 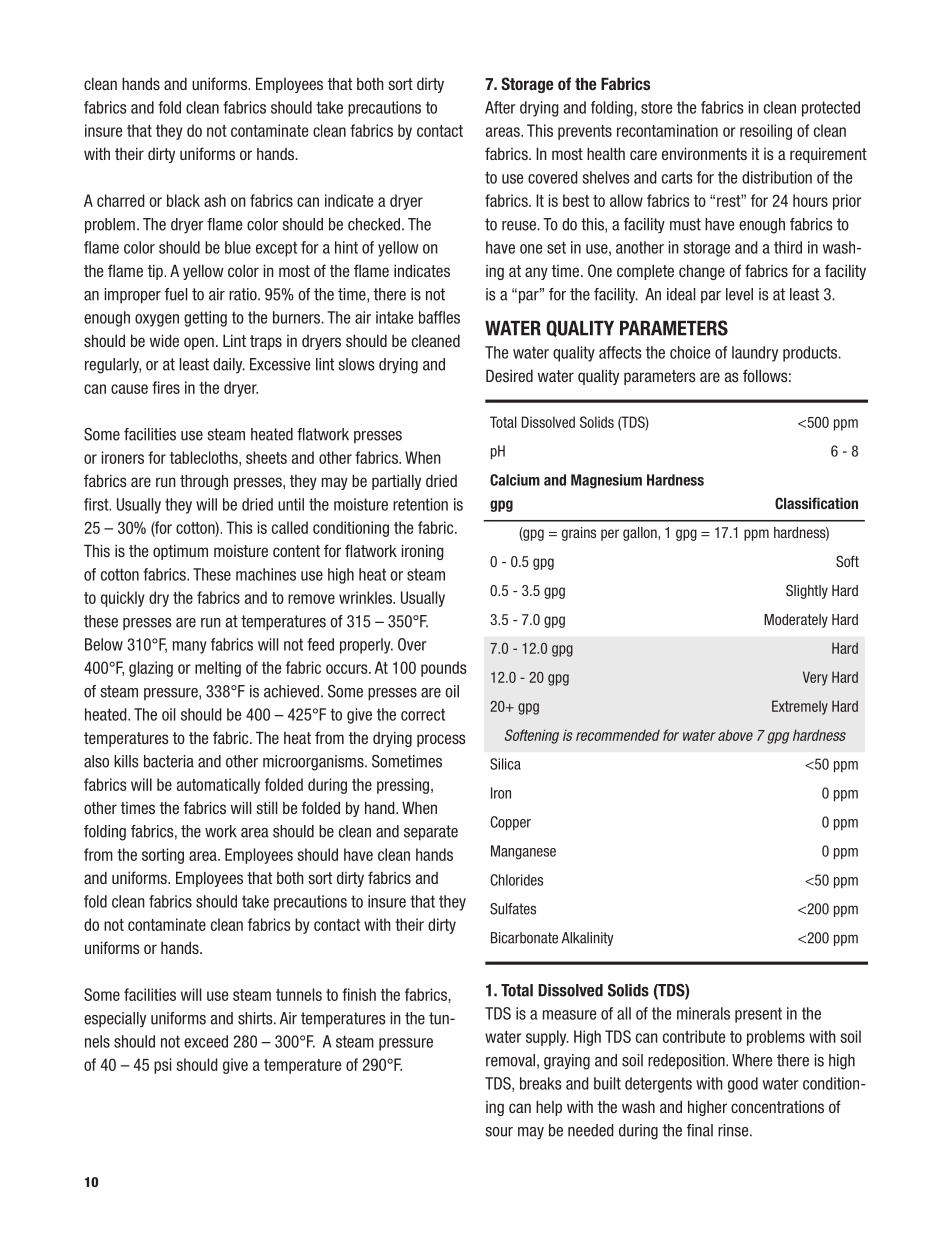 What do you see at coordinates (500, 107) in the page?
I see `After` at bounding box center [500, 107].
